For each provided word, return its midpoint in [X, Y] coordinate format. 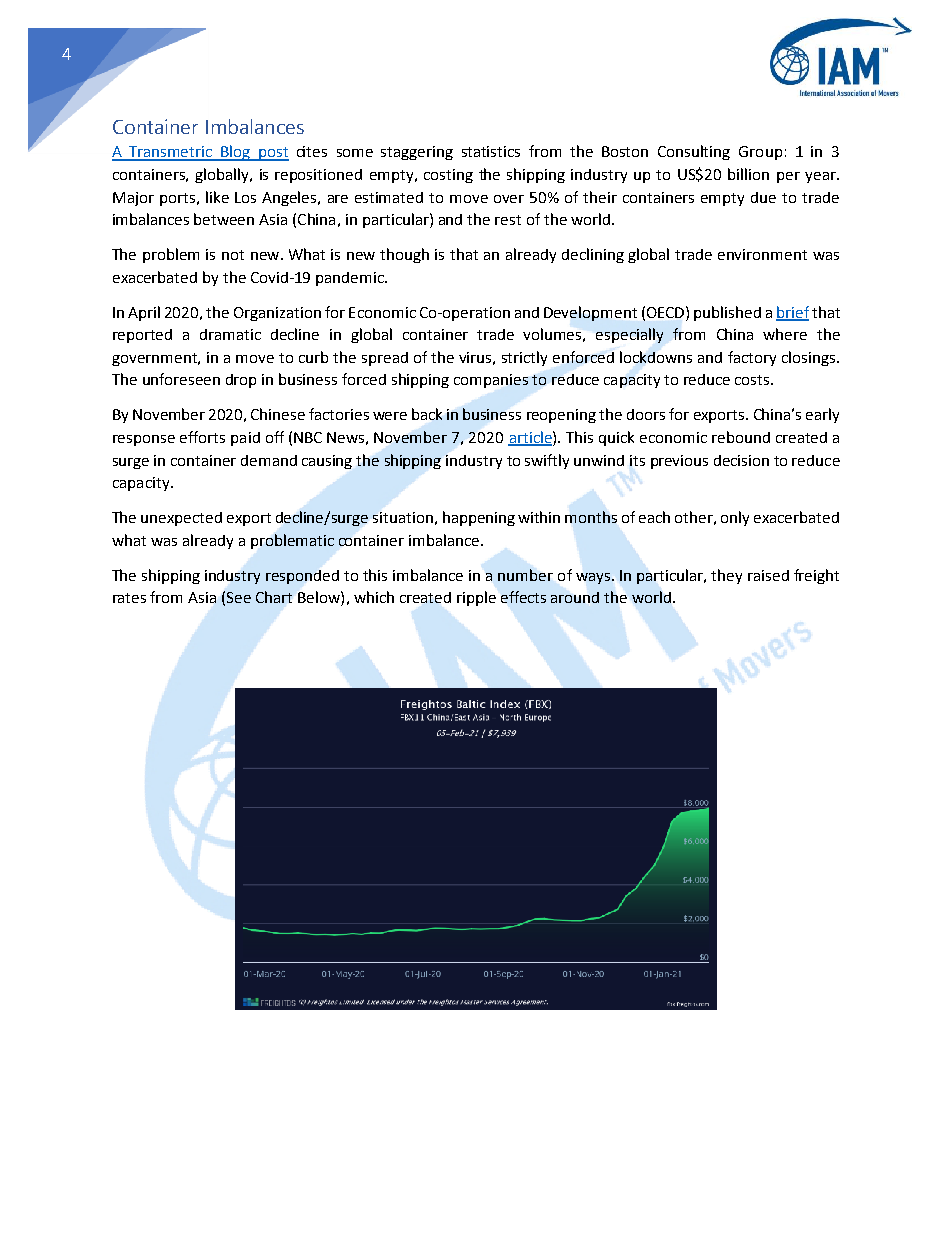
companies [491, 381]
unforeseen [181, 379]
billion [748, 174]
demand [269, 460]
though [404, 255]
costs [753, 380]
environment [762, 254]
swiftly [547, 461]
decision [741, 460]
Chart [274, 597]
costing [448, 176]
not [233, 255]
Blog [236, 153]
